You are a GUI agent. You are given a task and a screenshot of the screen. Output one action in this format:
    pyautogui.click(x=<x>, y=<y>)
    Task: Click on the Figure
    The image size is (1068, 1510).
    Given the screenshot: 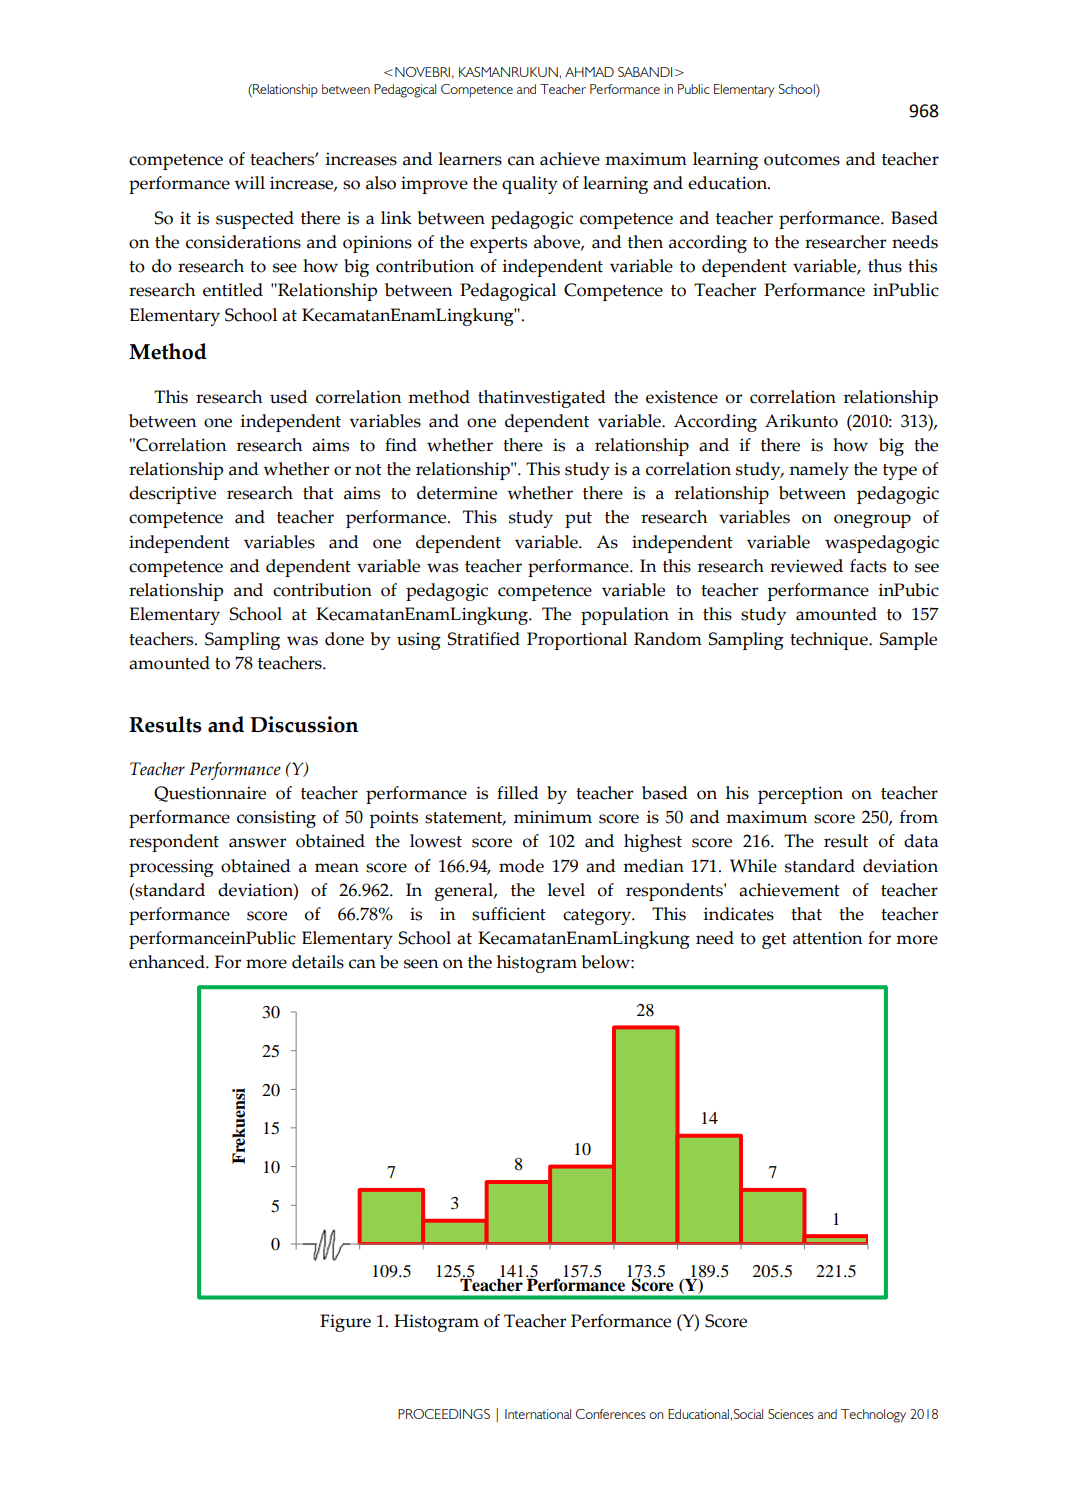 What is the action you would take?
    pyautogui.click(x=345, y=1323)
